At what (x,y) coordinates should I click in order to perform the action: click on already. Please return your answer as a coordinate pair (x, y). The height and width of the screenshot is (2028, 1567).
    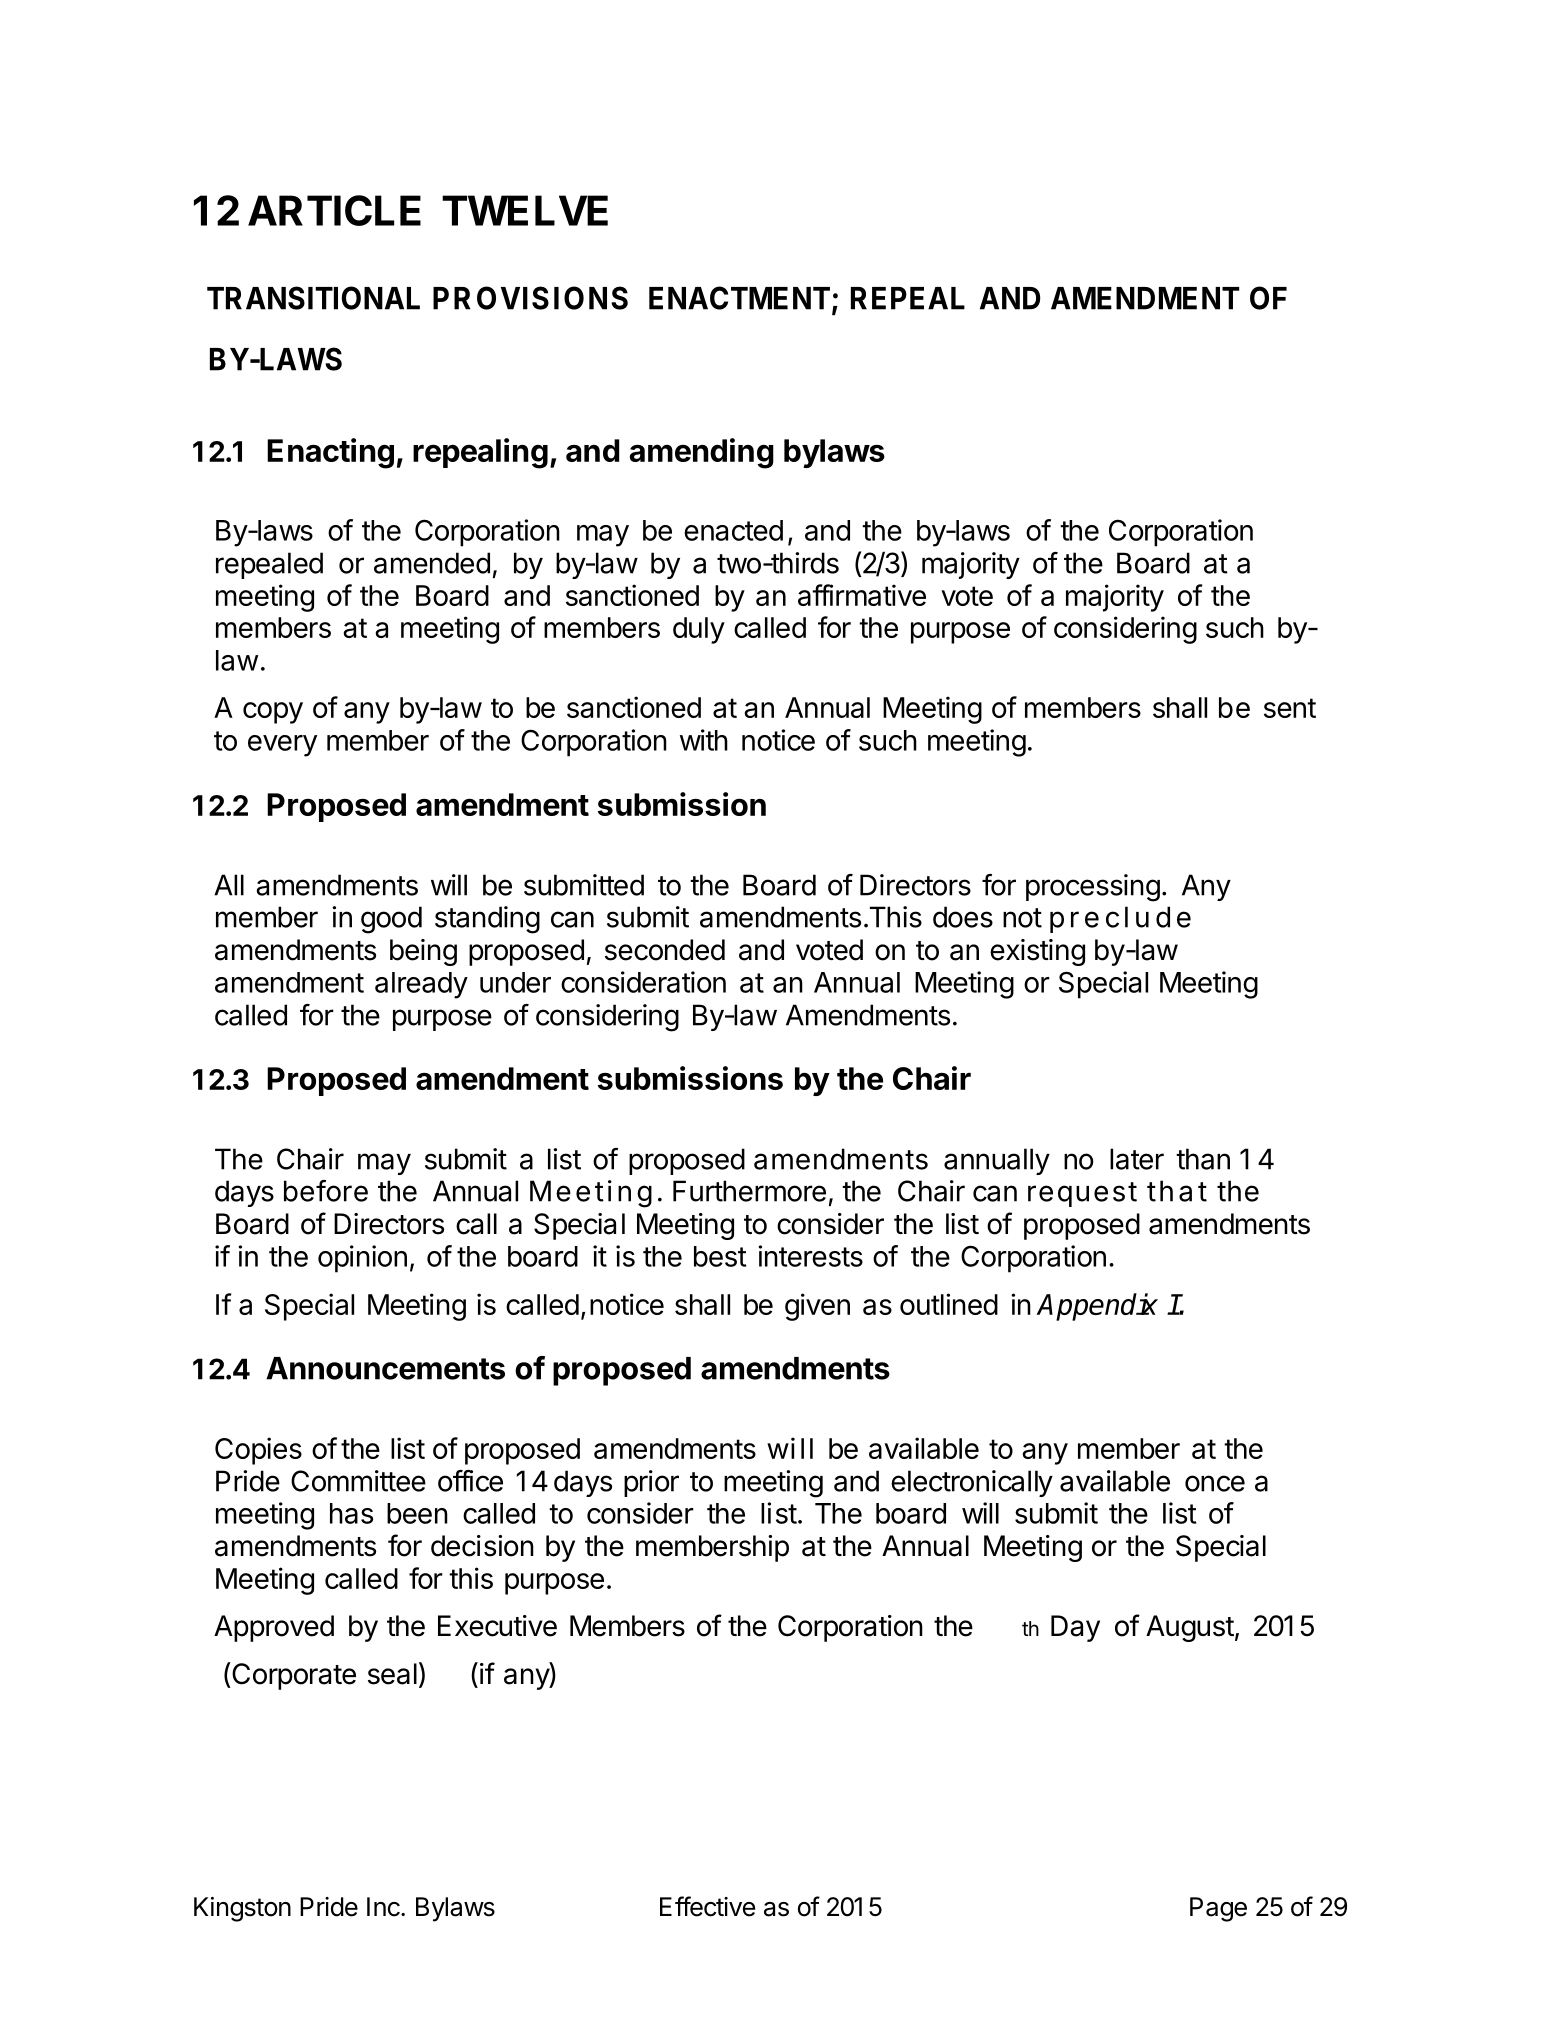
    Looking at the image, I should click on (421, 985).
